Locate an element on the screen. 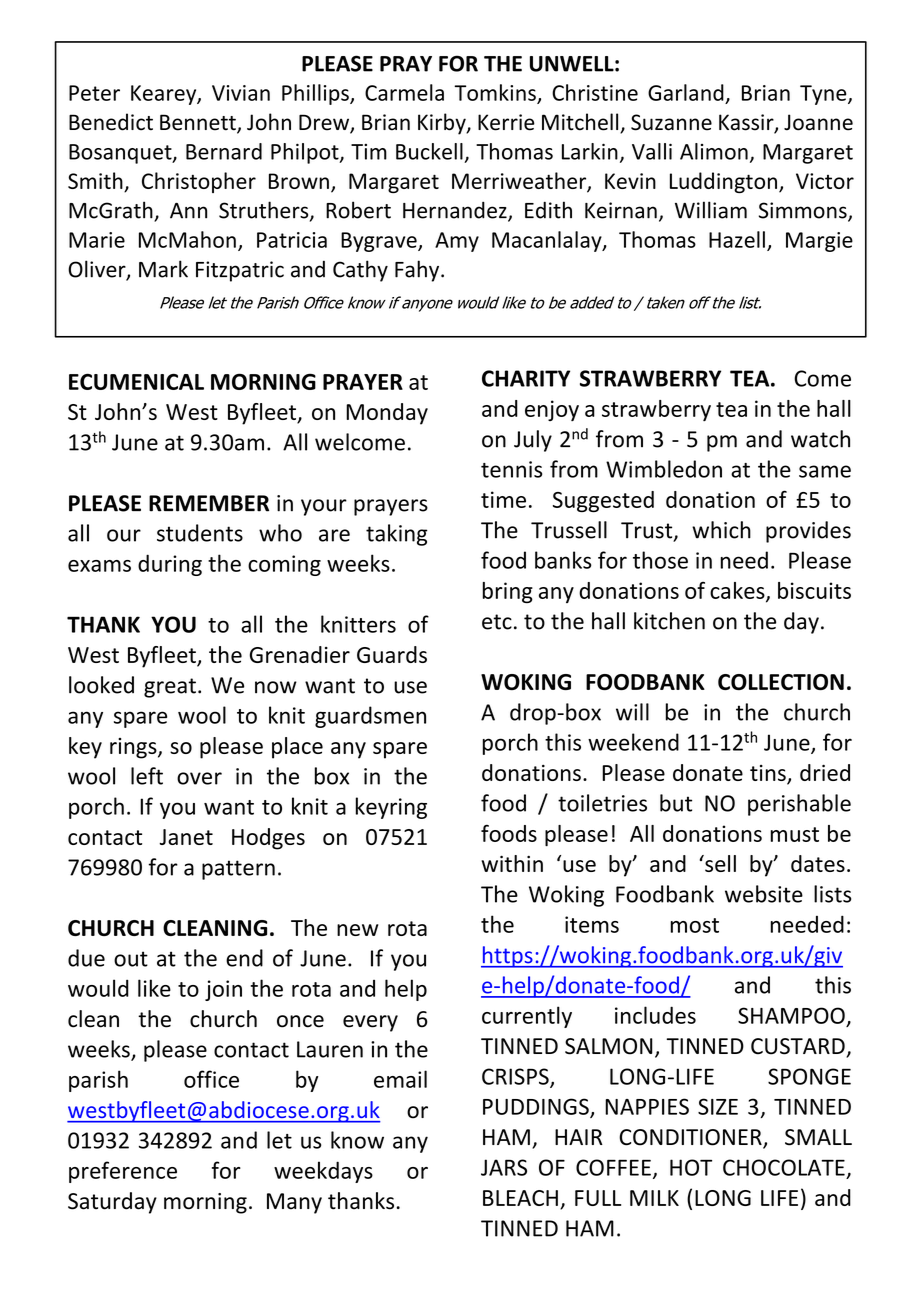  within is located at coordinates (512, 863).
